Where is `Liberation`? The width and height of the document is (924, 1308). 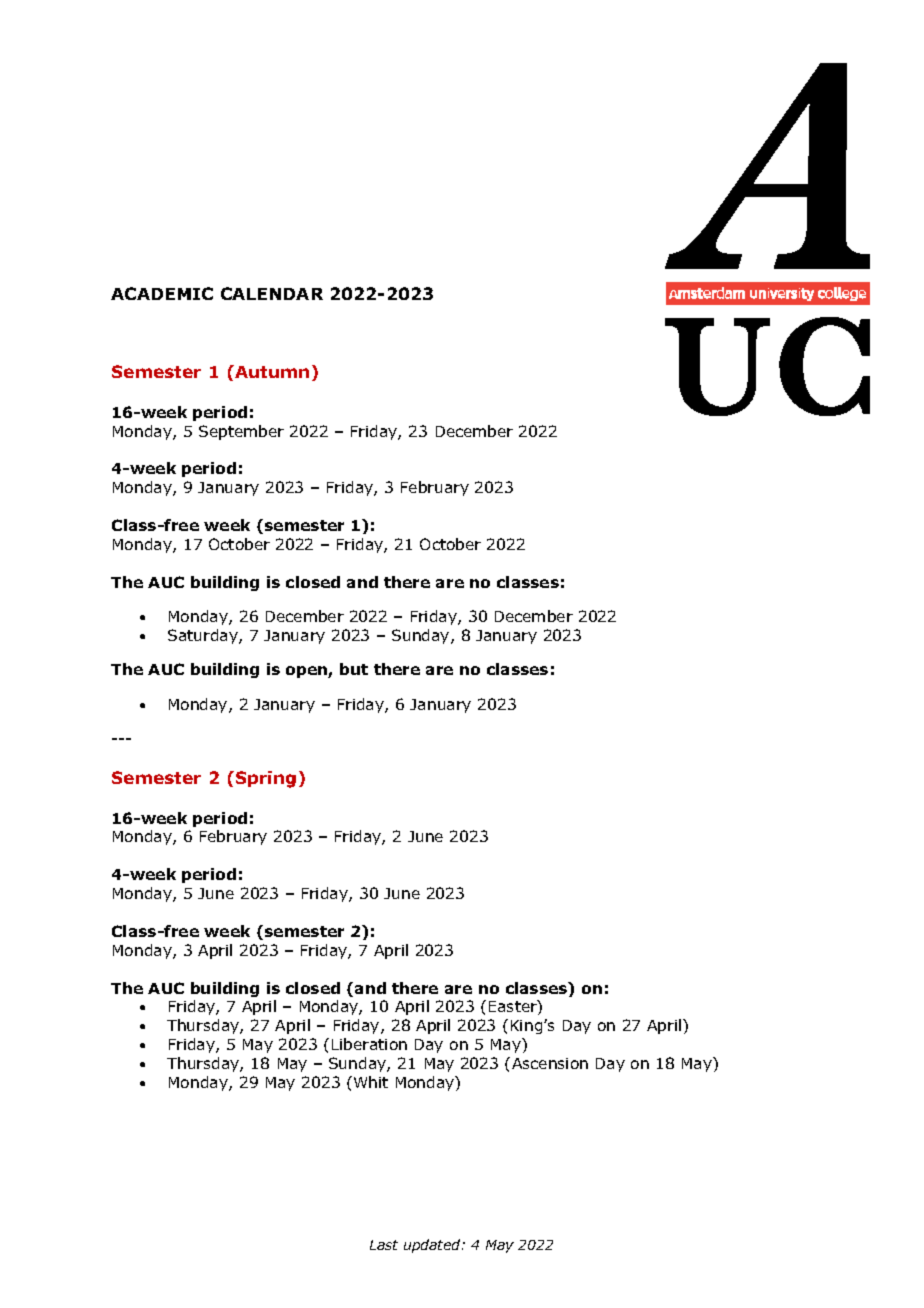
Liberation is located at coordinates (369, 1044).
